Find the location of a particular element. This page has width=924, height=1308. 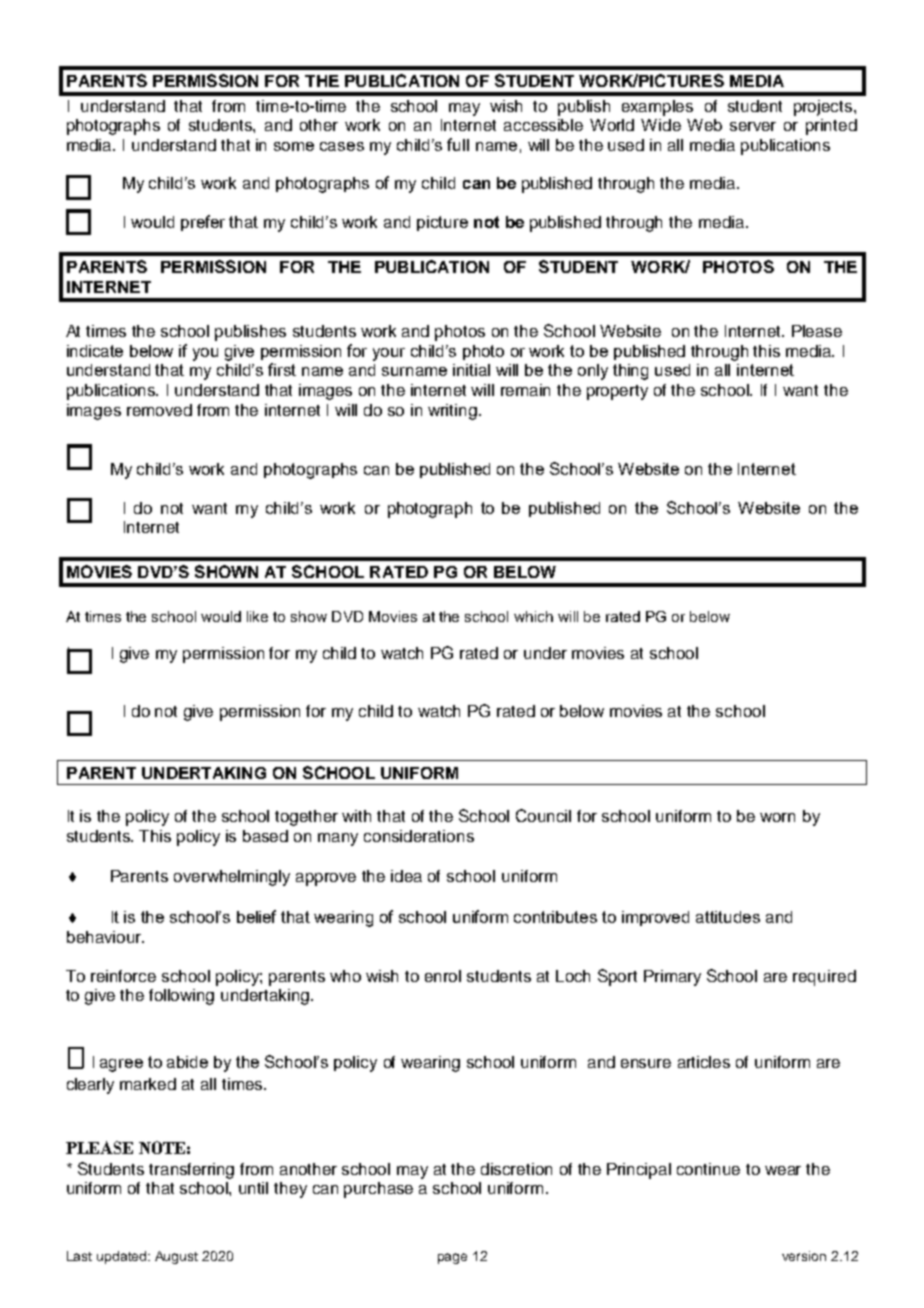

considerations is located at coordinates (419, 836).
